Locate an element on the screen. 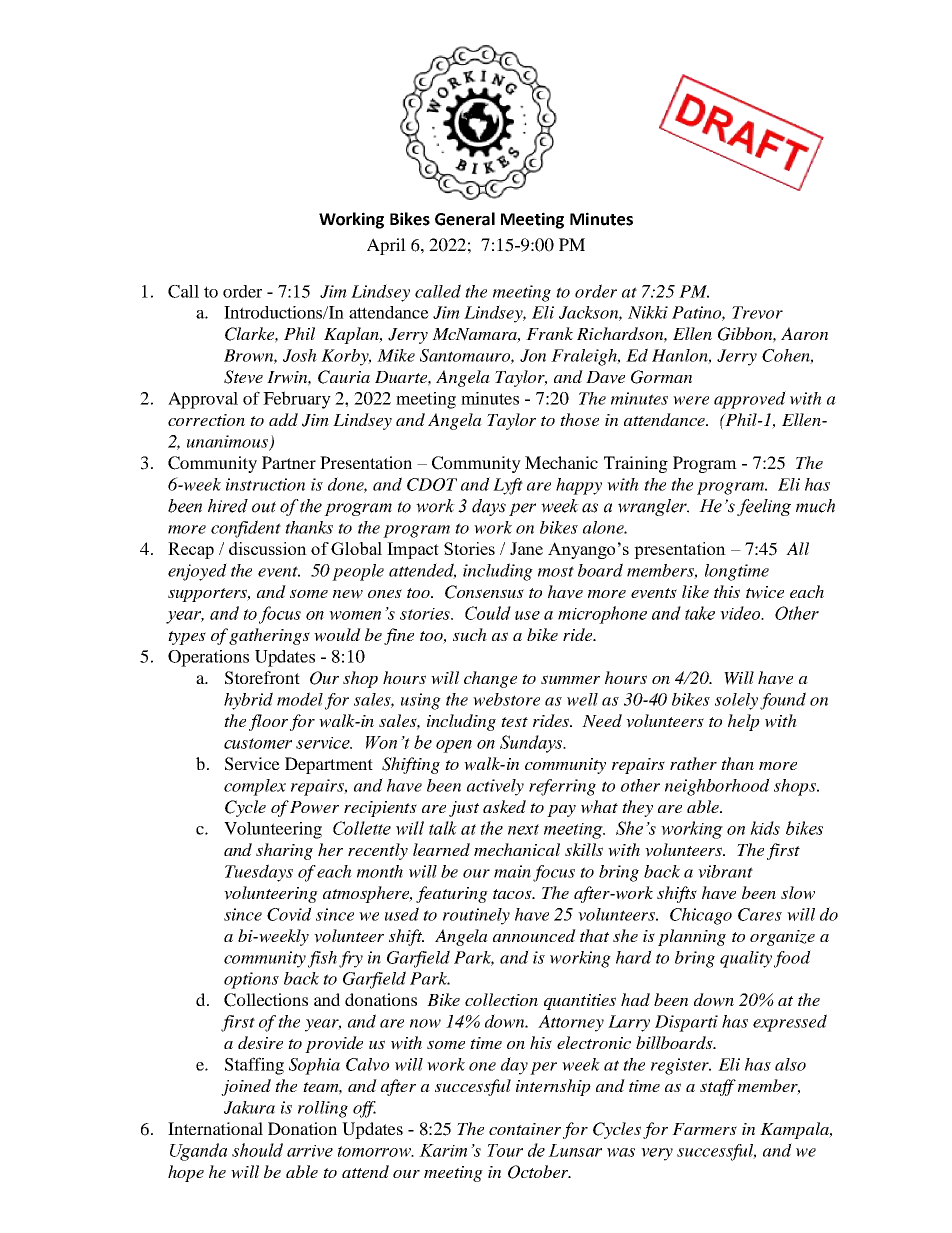 Image resolution: width=952 pixels, height=1233 pixels. April is located at coordinates (386, 246).
